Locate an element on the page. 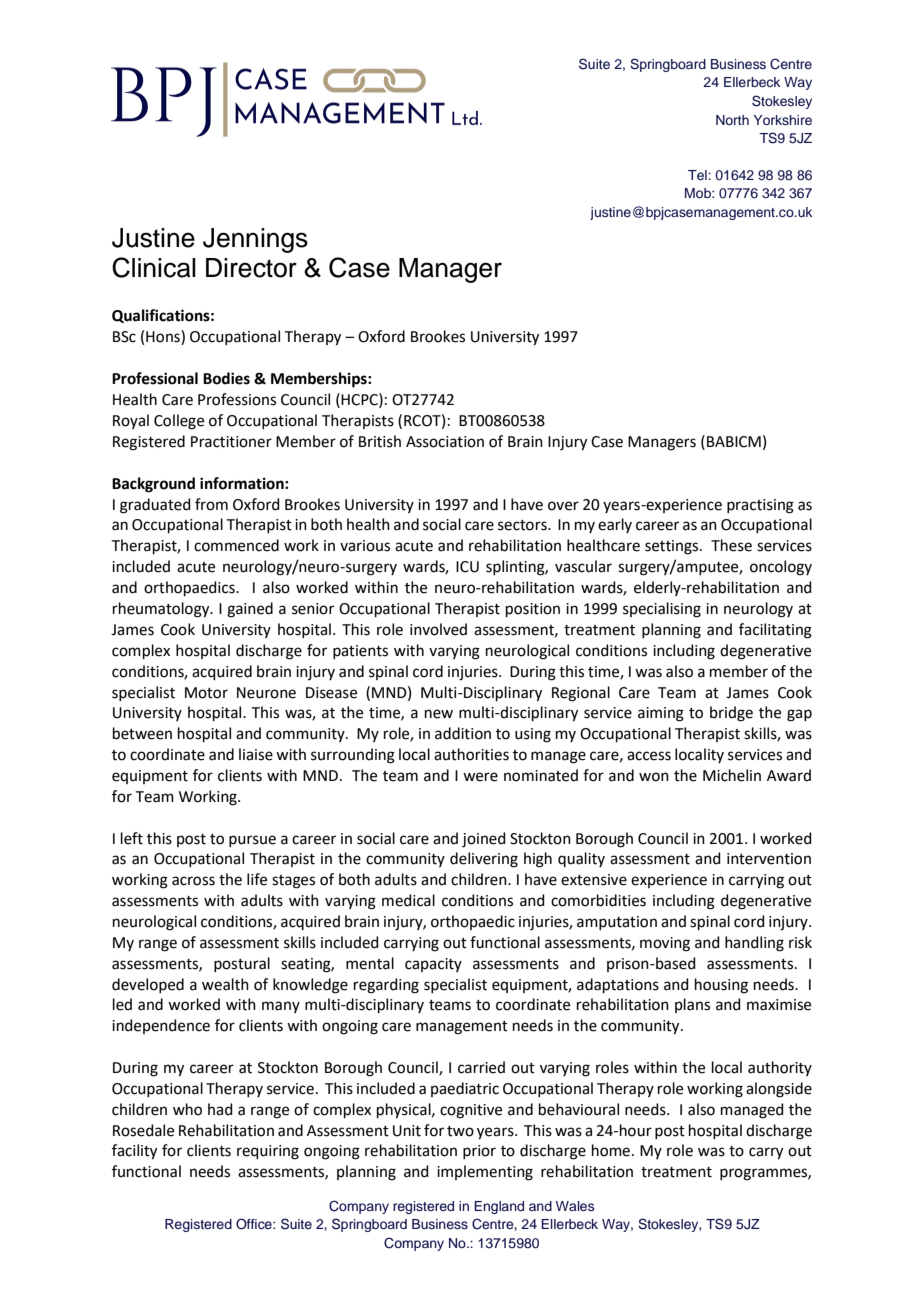 The height and width of the document is (1308, 924). implementing is located at coordinates (485, 1173).
